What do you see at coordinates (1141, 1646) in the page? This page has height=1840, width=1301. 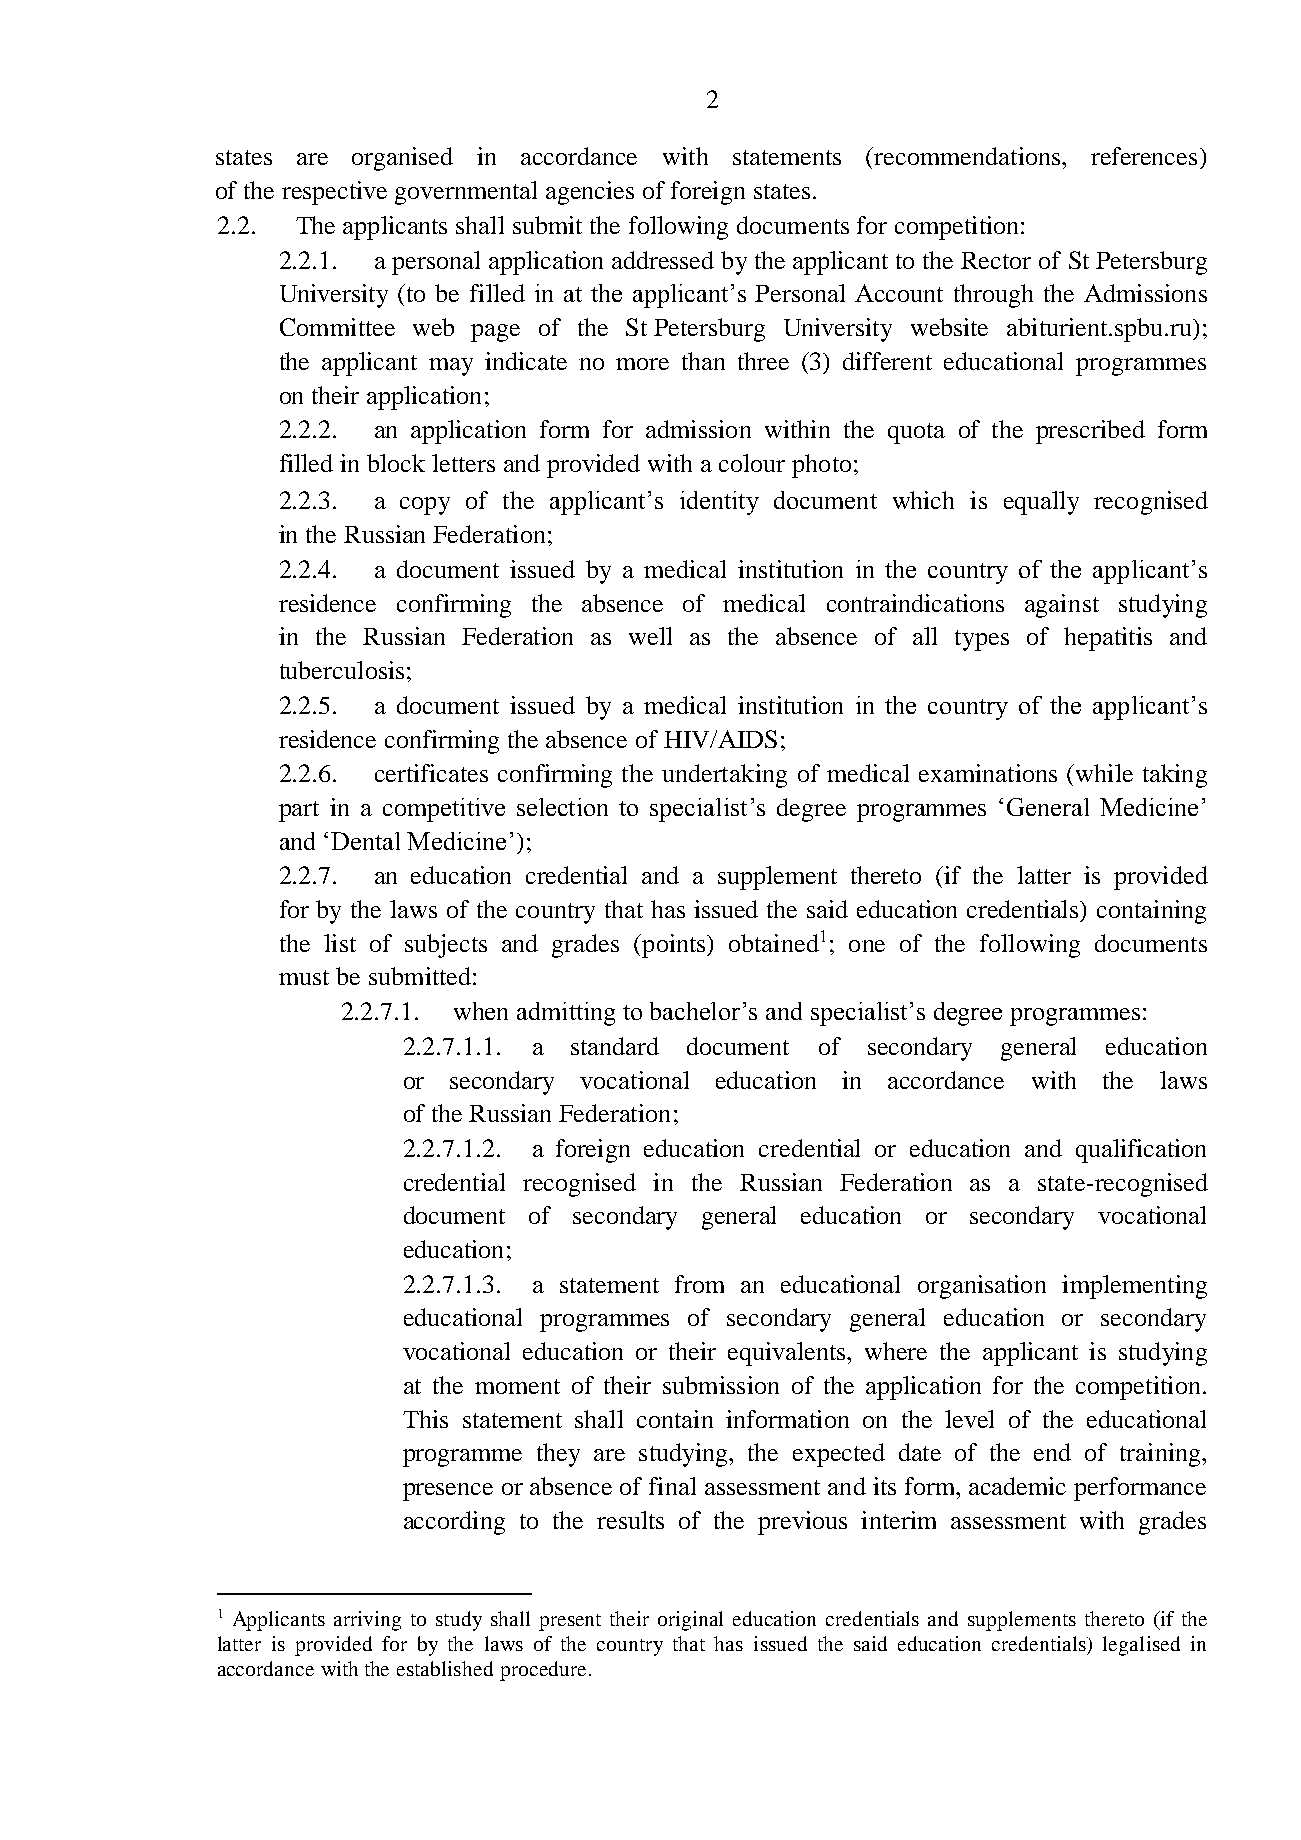 I see `legalised` at bounding box center [1141, 1646].
